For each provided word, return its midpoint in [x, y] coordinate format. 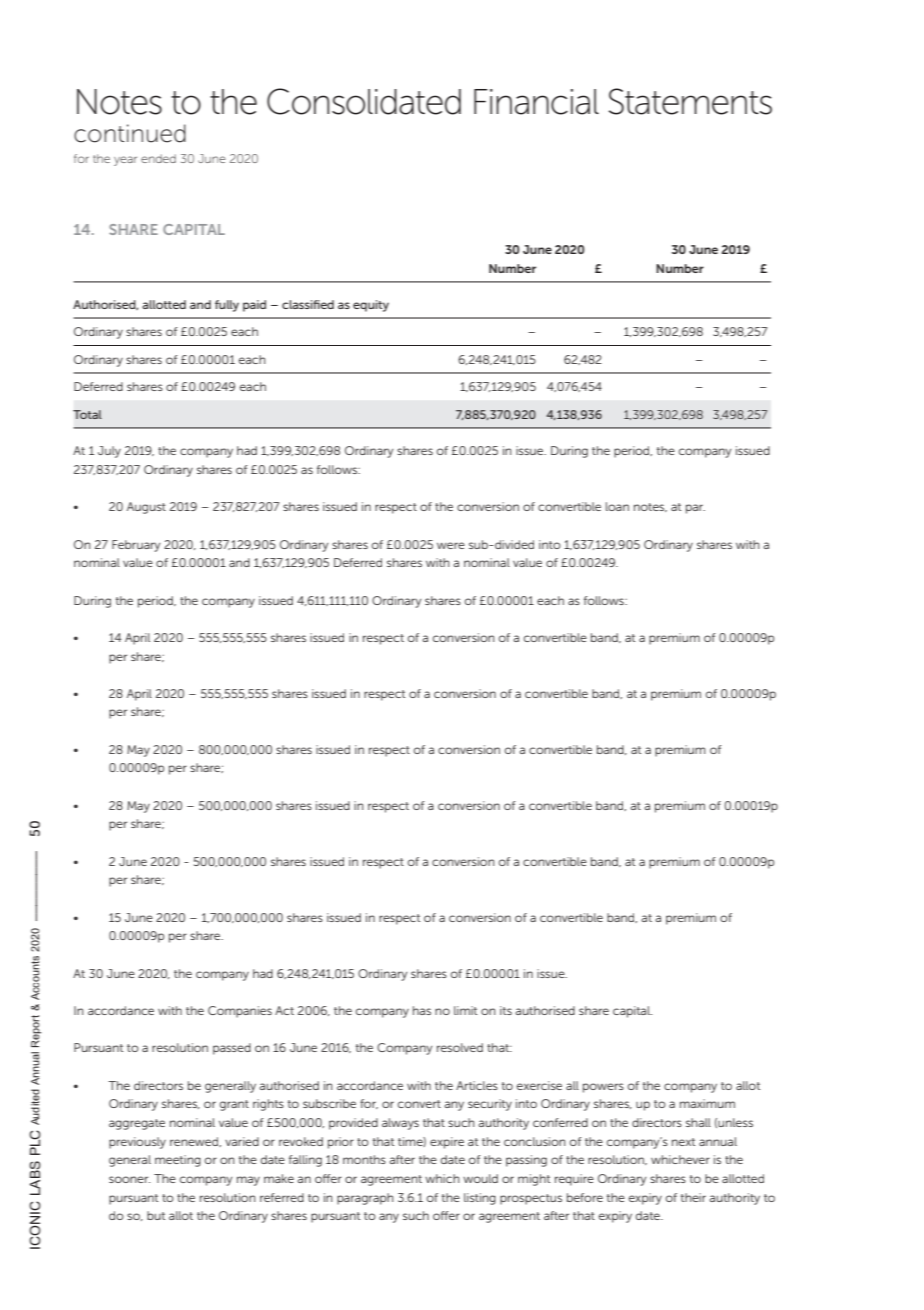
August [146, 508]
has [422, 1010]
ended [158, 158]
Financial [536, 102]
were [451, 545]
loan [617, 506]
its [506, 1010]
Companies [240, 1012]
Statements [690, 101]
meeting [178, 1161]
